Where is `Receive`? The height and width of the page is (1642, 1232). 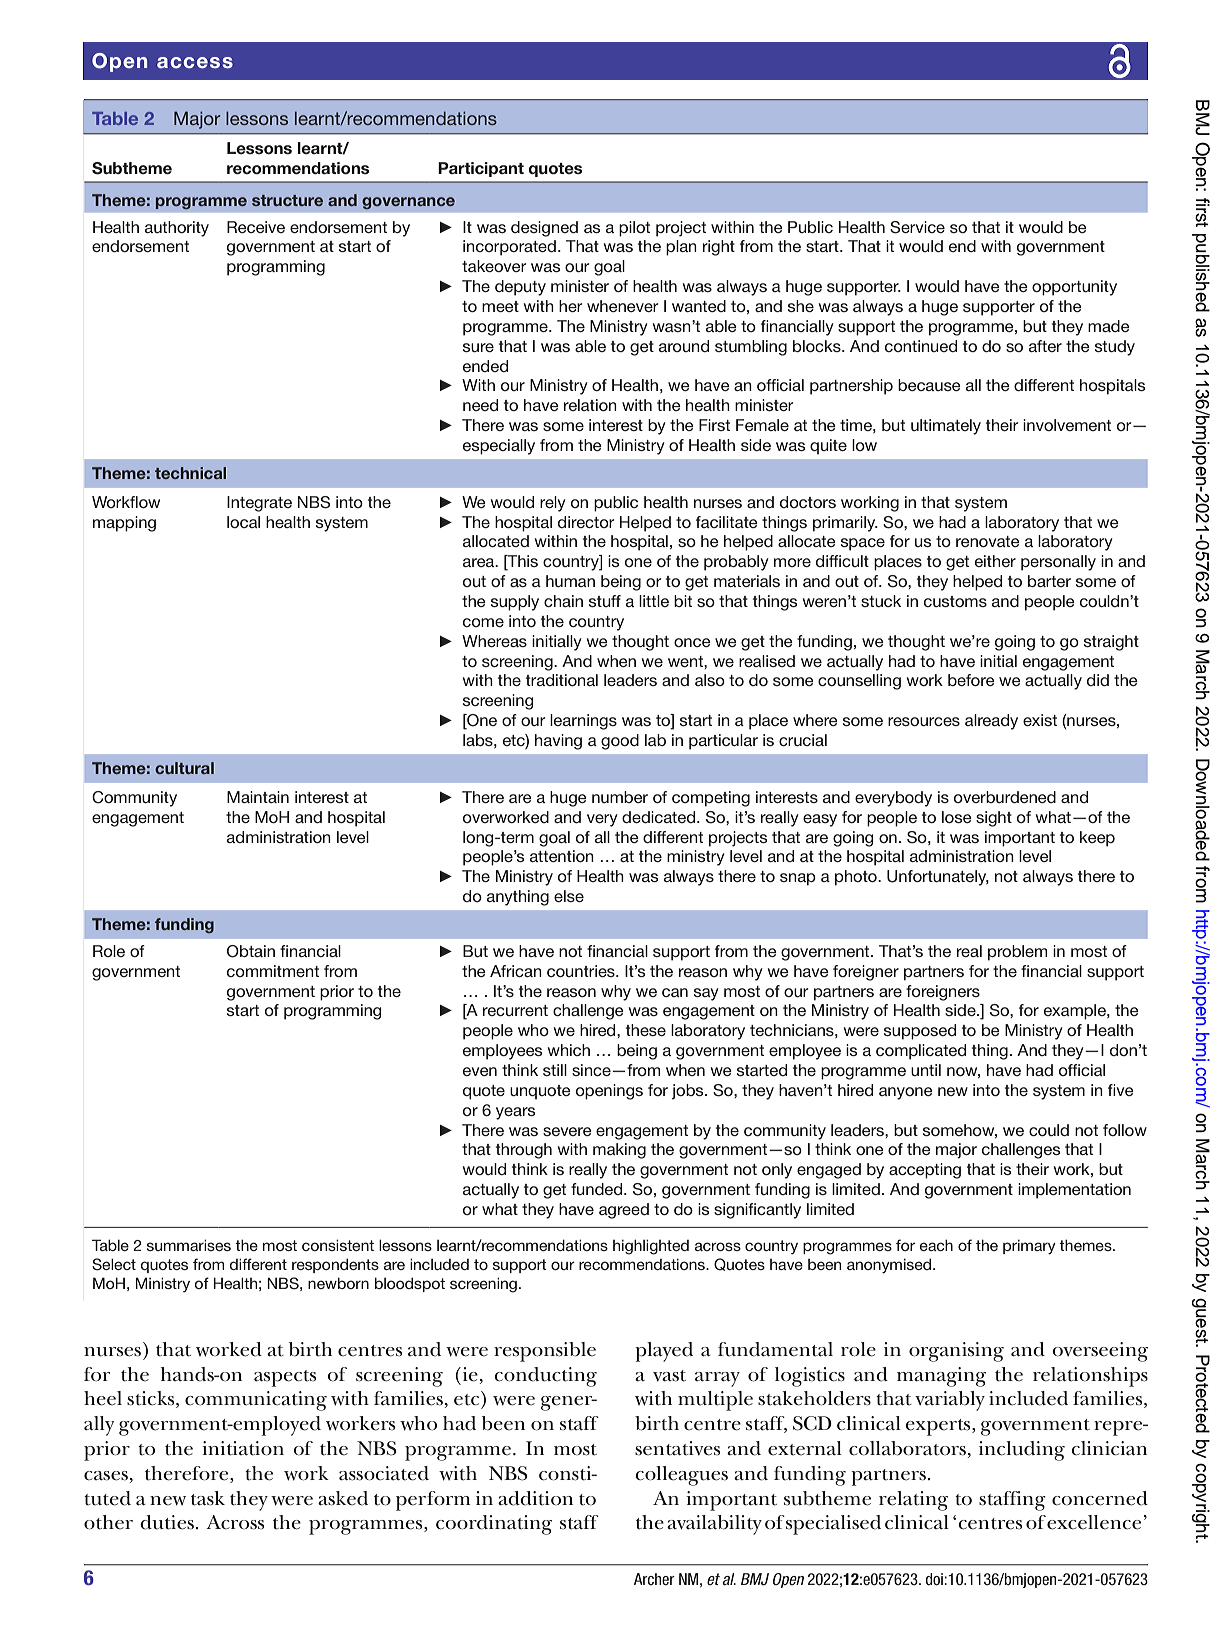 Receive is located at coordinates (256, 227).
